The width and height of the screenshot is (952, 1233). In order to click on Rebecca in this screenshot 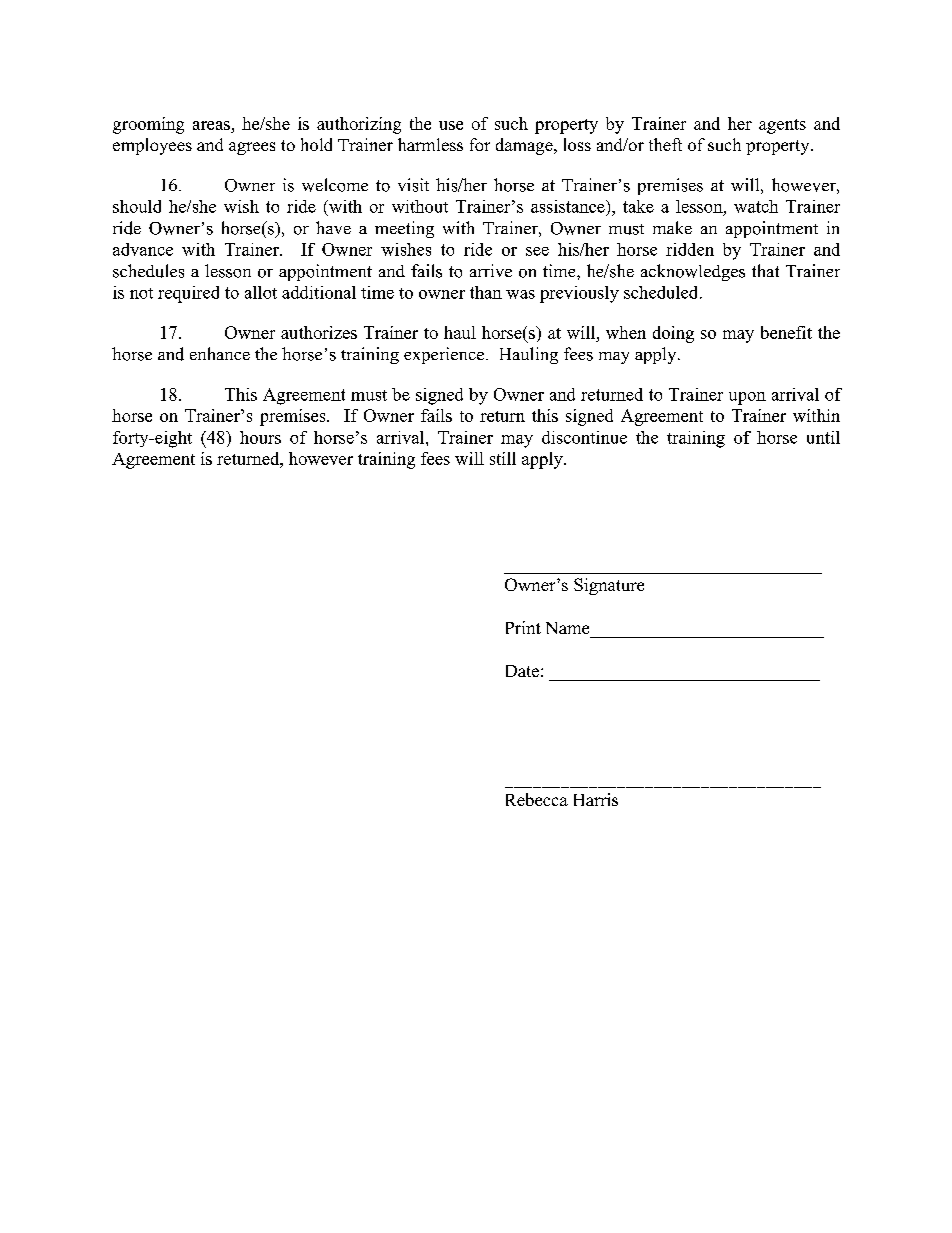, I will do `click(537, 799)`.
